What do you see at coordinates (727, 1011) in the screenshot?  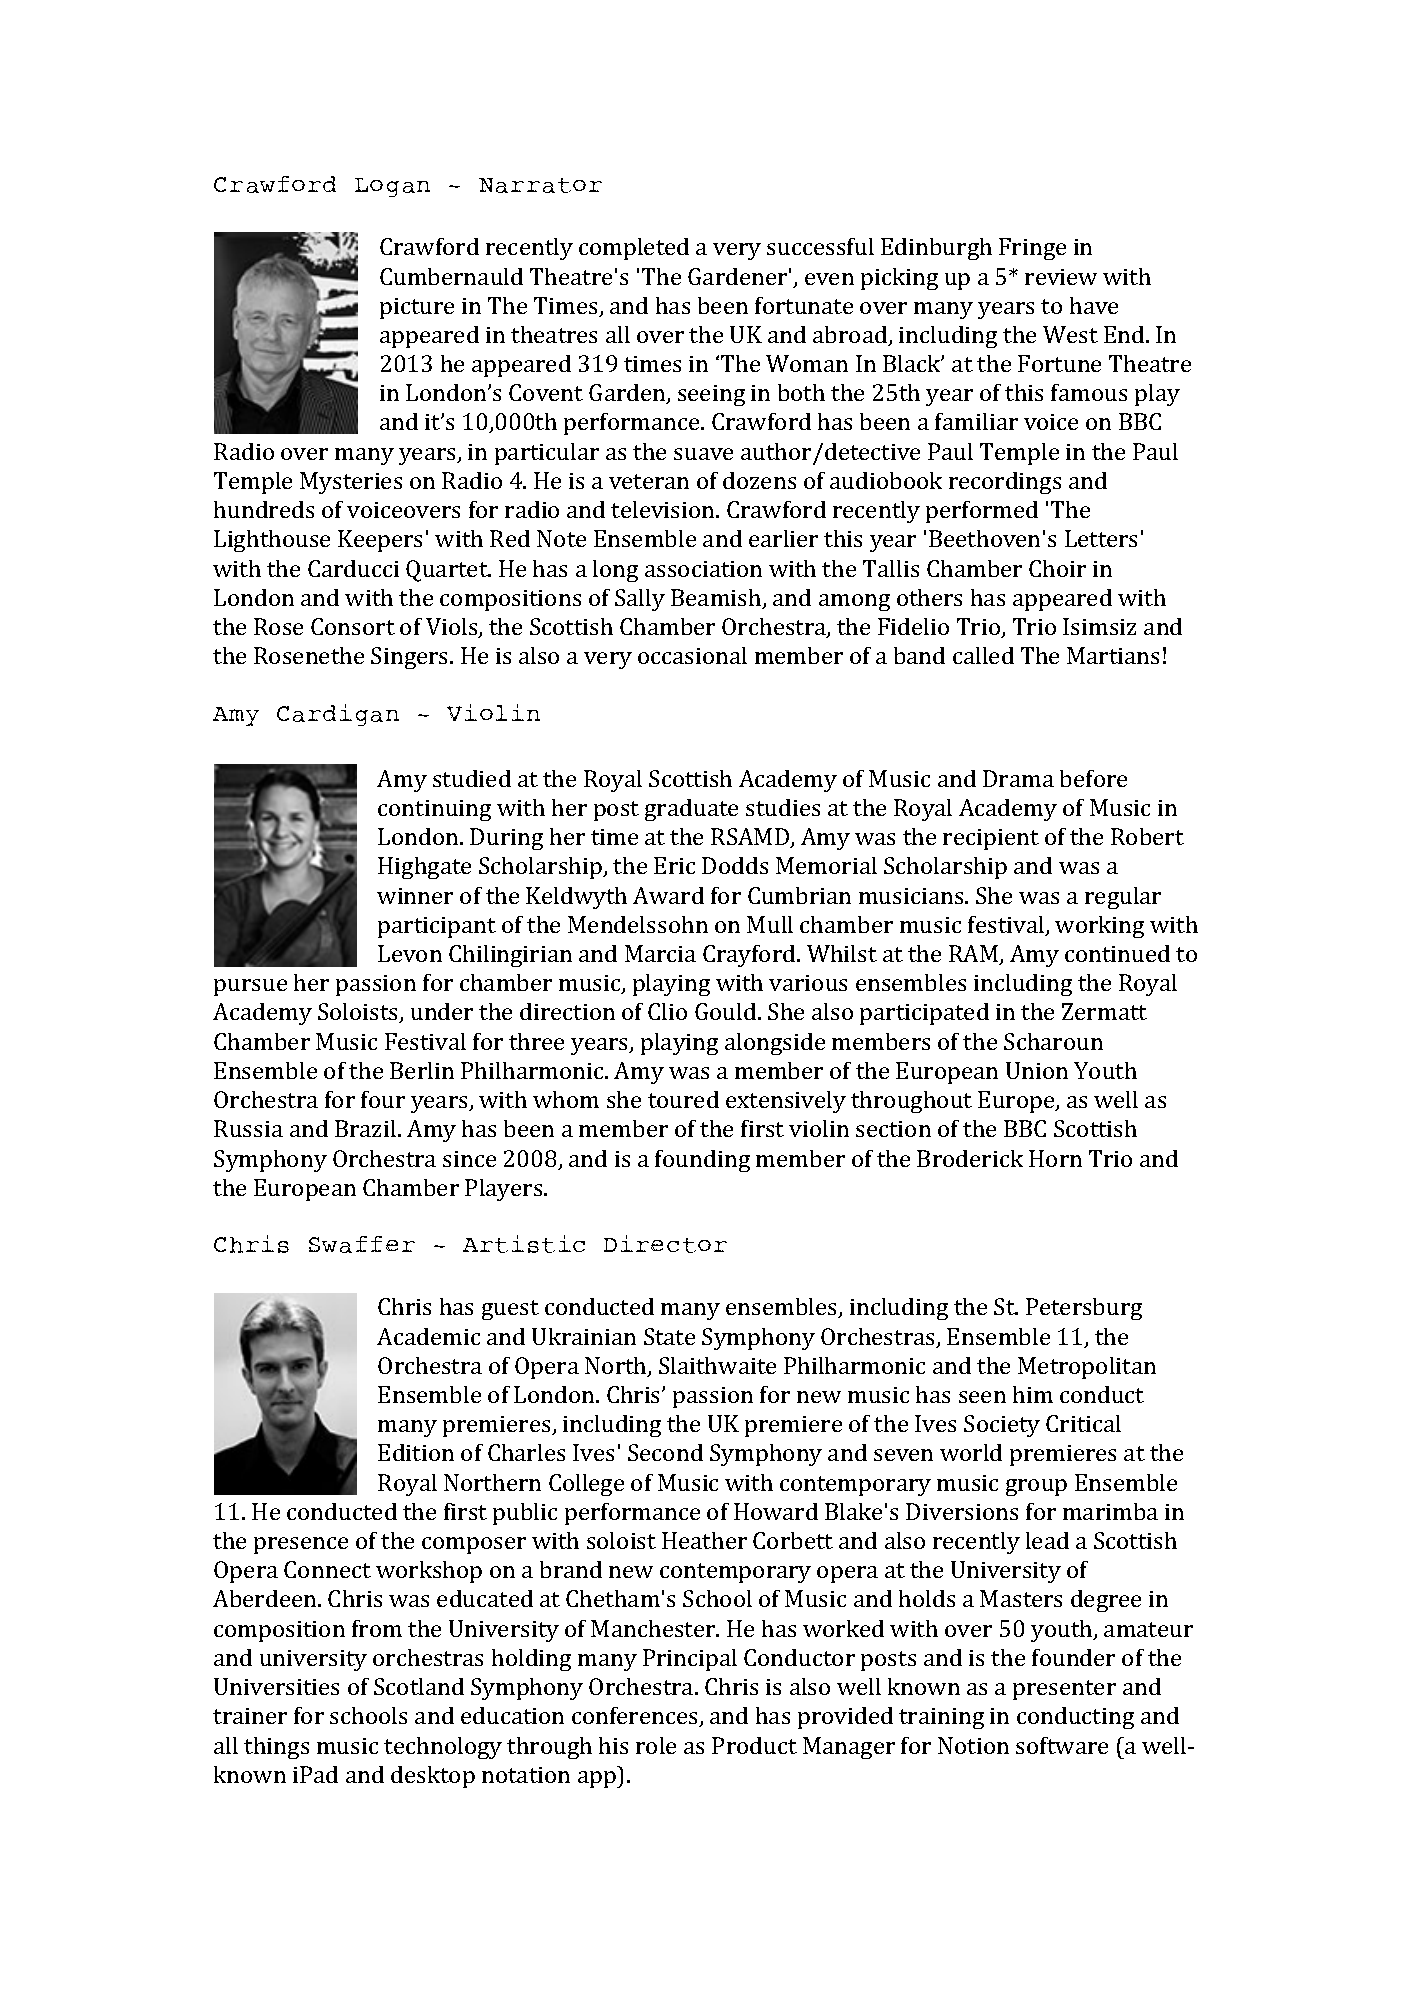 I see `Gould` at bounding box center [727, 1011].
